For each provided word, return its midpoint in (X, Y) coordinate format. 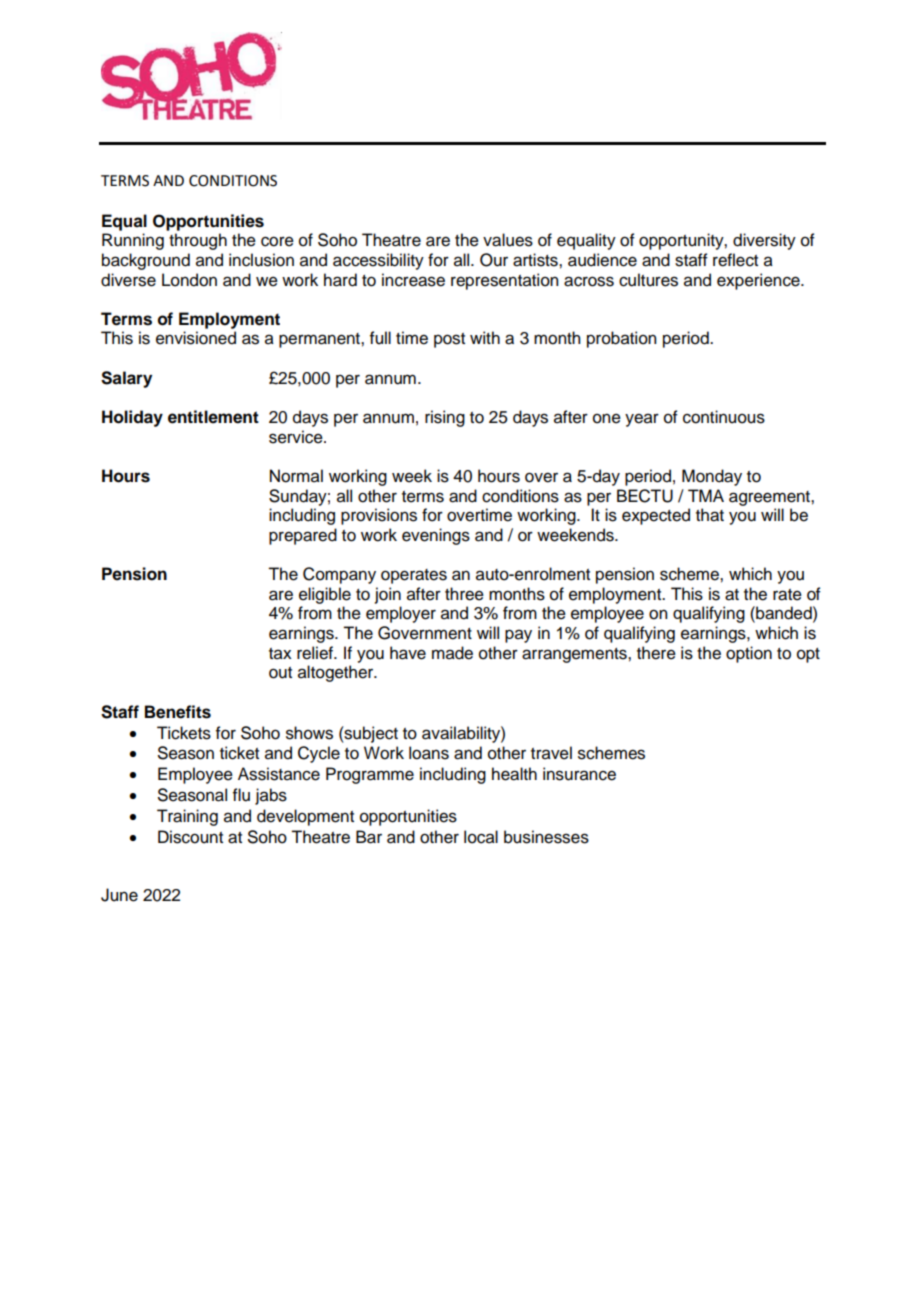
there (656, 653)
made (452, 653)
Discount (190, 837)
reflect (735, 260)
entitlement (213, 417)
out (280, 673)
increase (413, 280)
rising (445, 418)
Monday (712, 477)
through (198, 241)
